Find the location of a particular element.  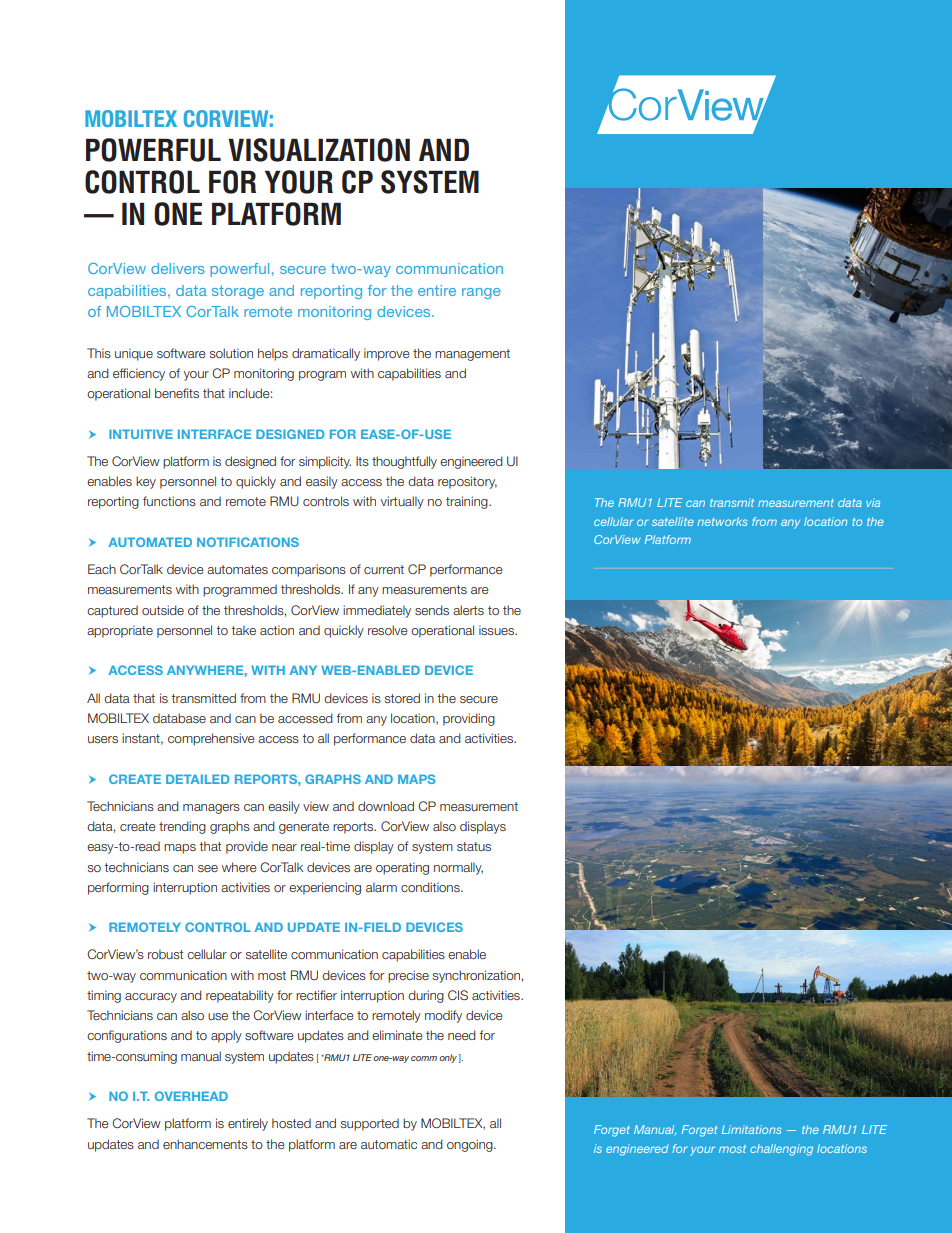

ongoing is located at coordinates (471, 1145).
